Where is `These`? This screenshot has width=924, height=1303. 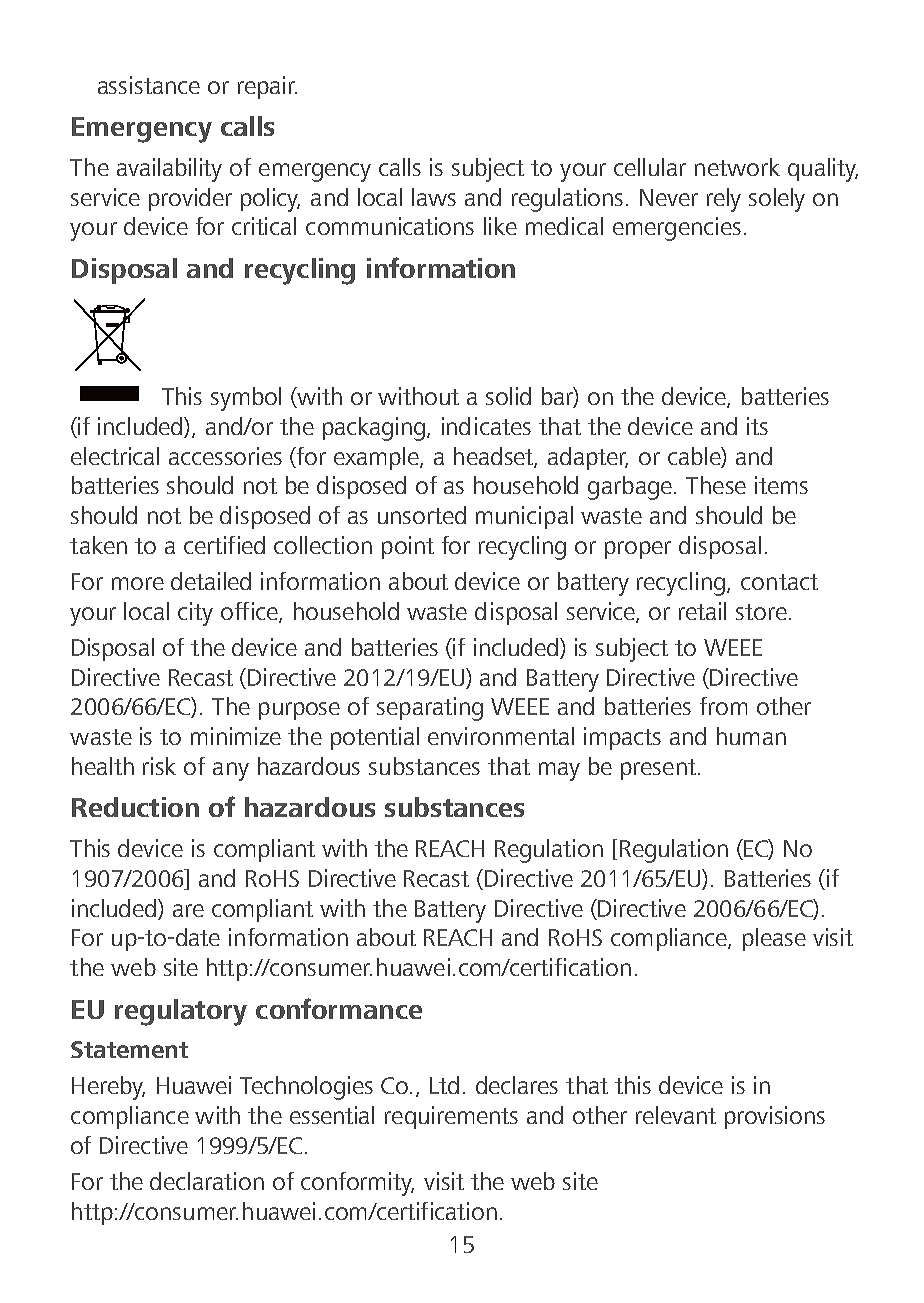
These is located at coordinates (716, 485).
